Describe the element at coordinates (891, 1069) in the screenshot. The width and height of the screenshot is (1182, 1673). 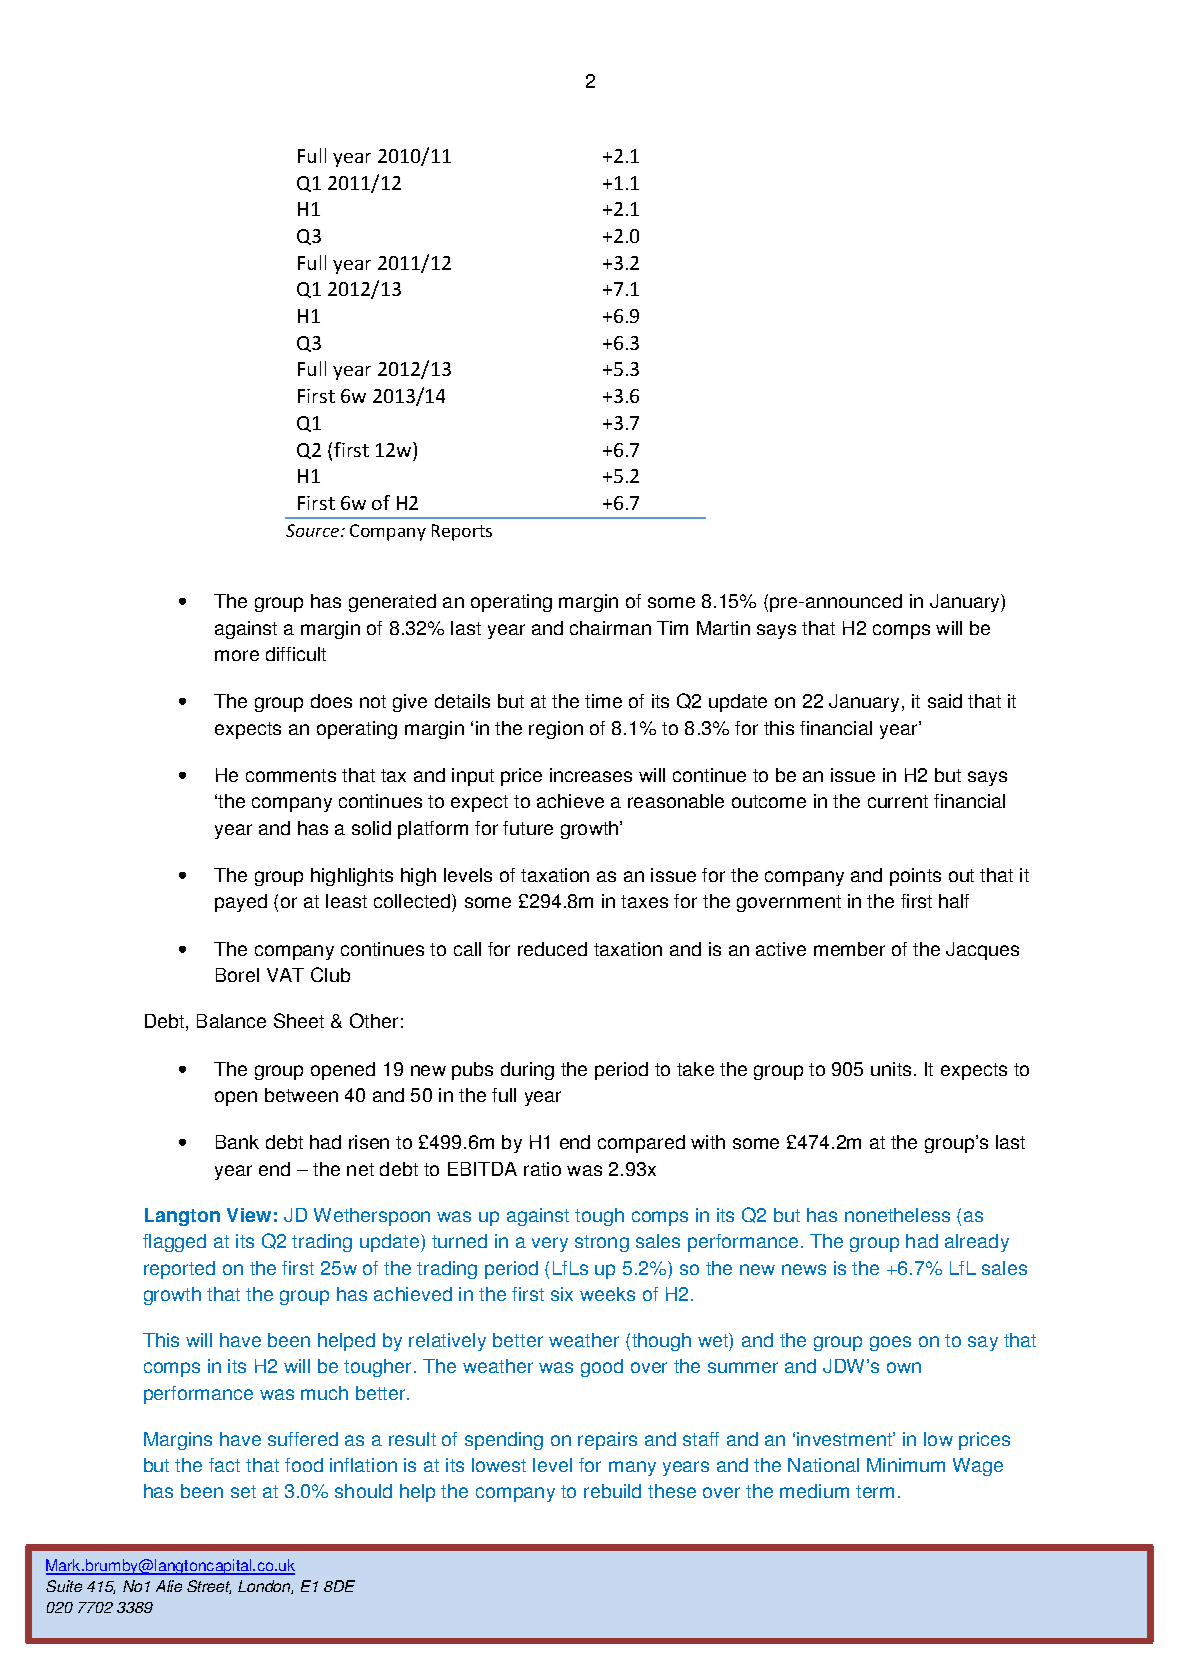
I see `units` at that location.
